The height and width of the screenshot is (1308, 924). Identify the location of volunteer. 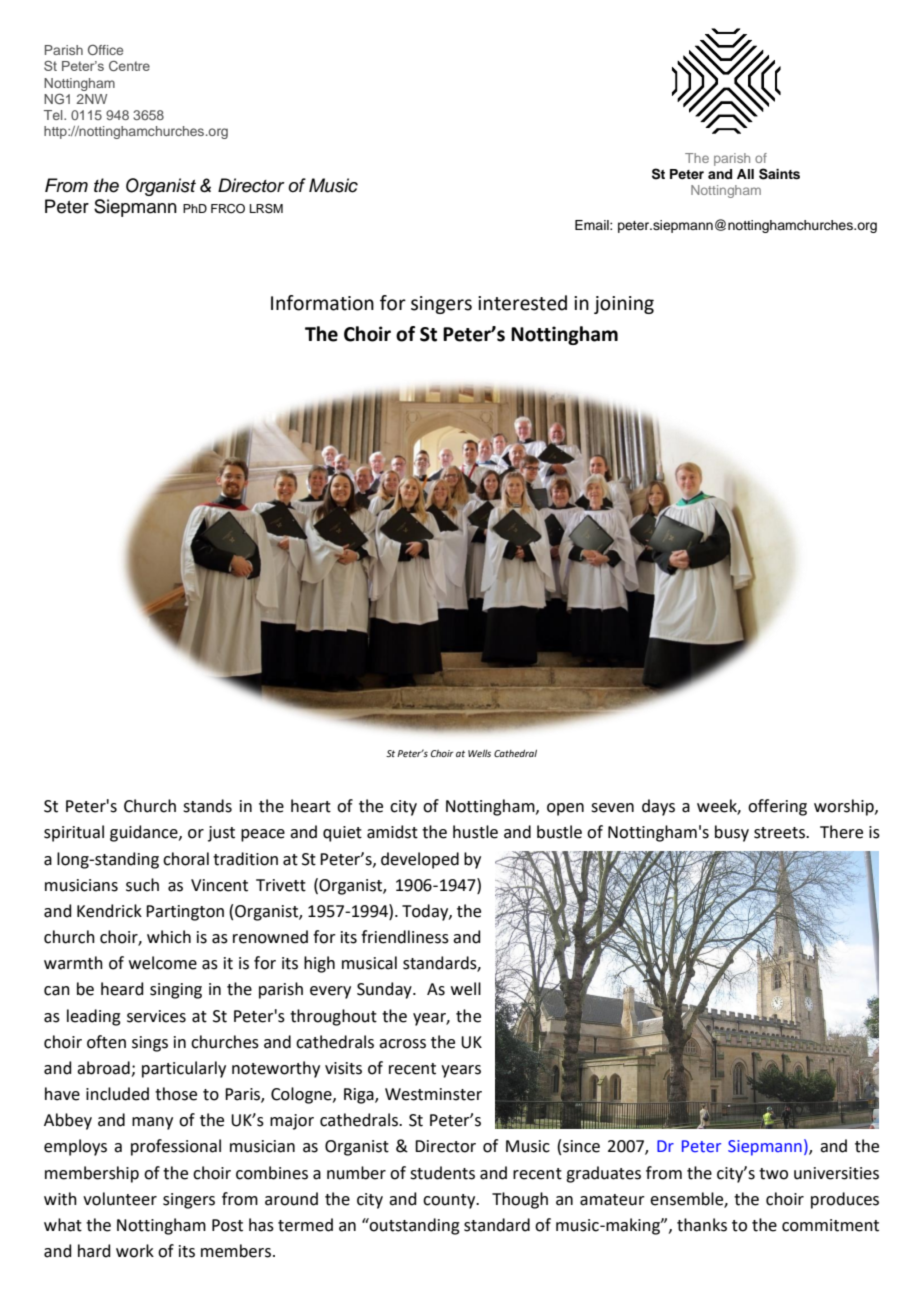
(120, 1199).
